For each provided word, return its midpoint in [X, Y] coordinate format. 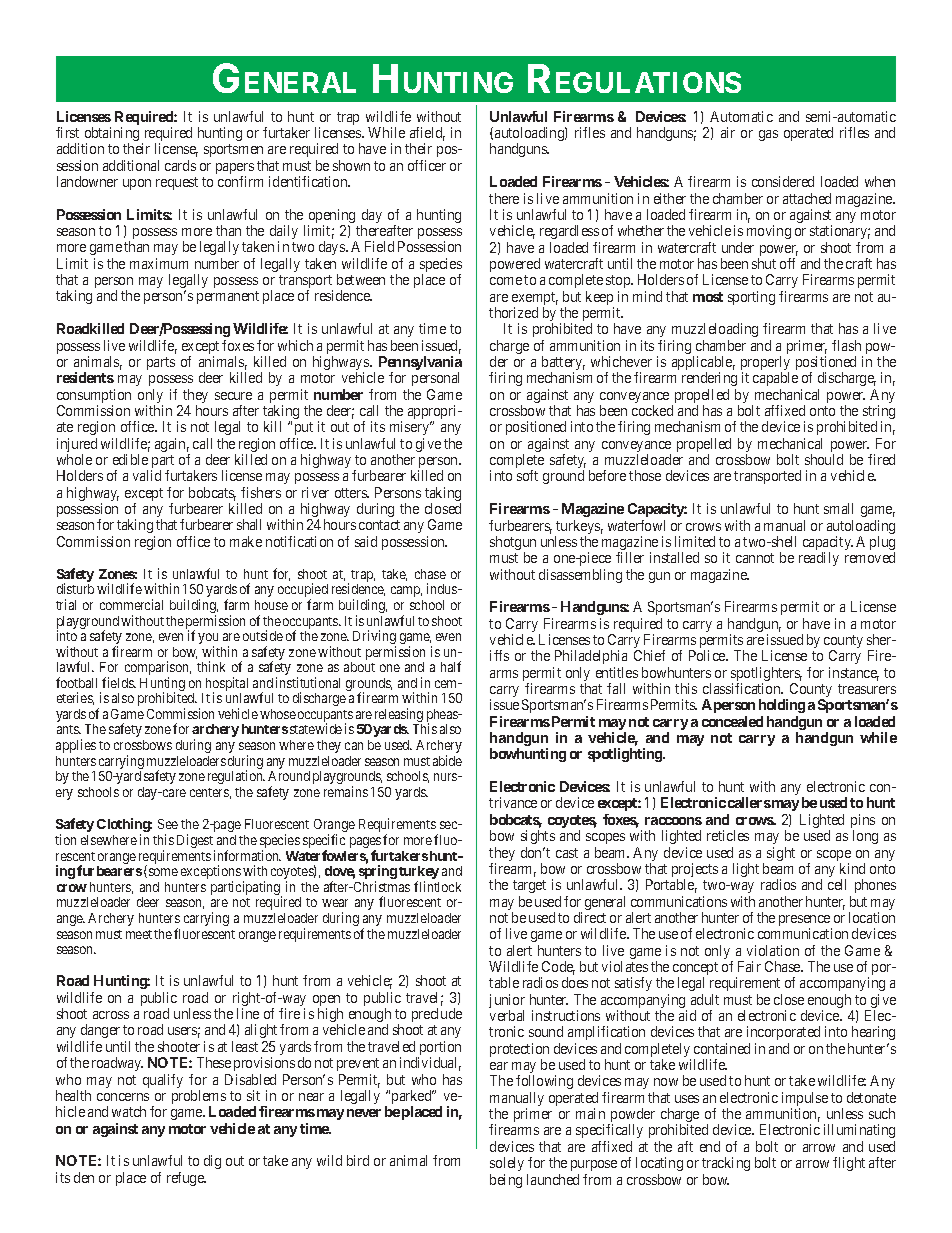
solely [507, 1164]
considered [783, 181]
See [168, 824]
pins [863, 822]
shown [351, 165]
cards [180, 165]
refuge [186, 1179]
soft [527, 475]
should [824, 459]
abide [447, 760]
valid [147, 475]
